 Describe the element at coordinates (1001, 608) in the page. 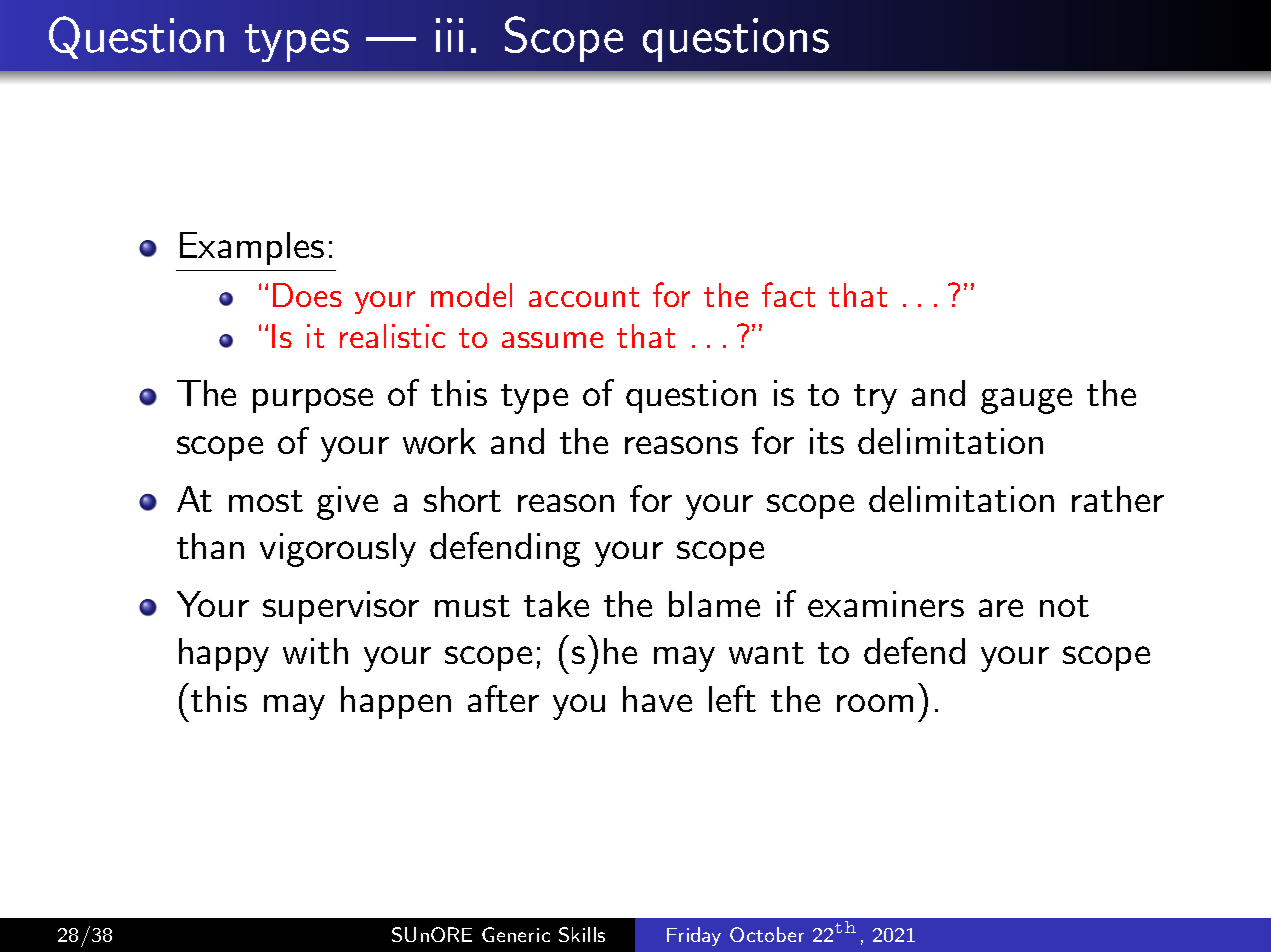

I see `are` at that location.
